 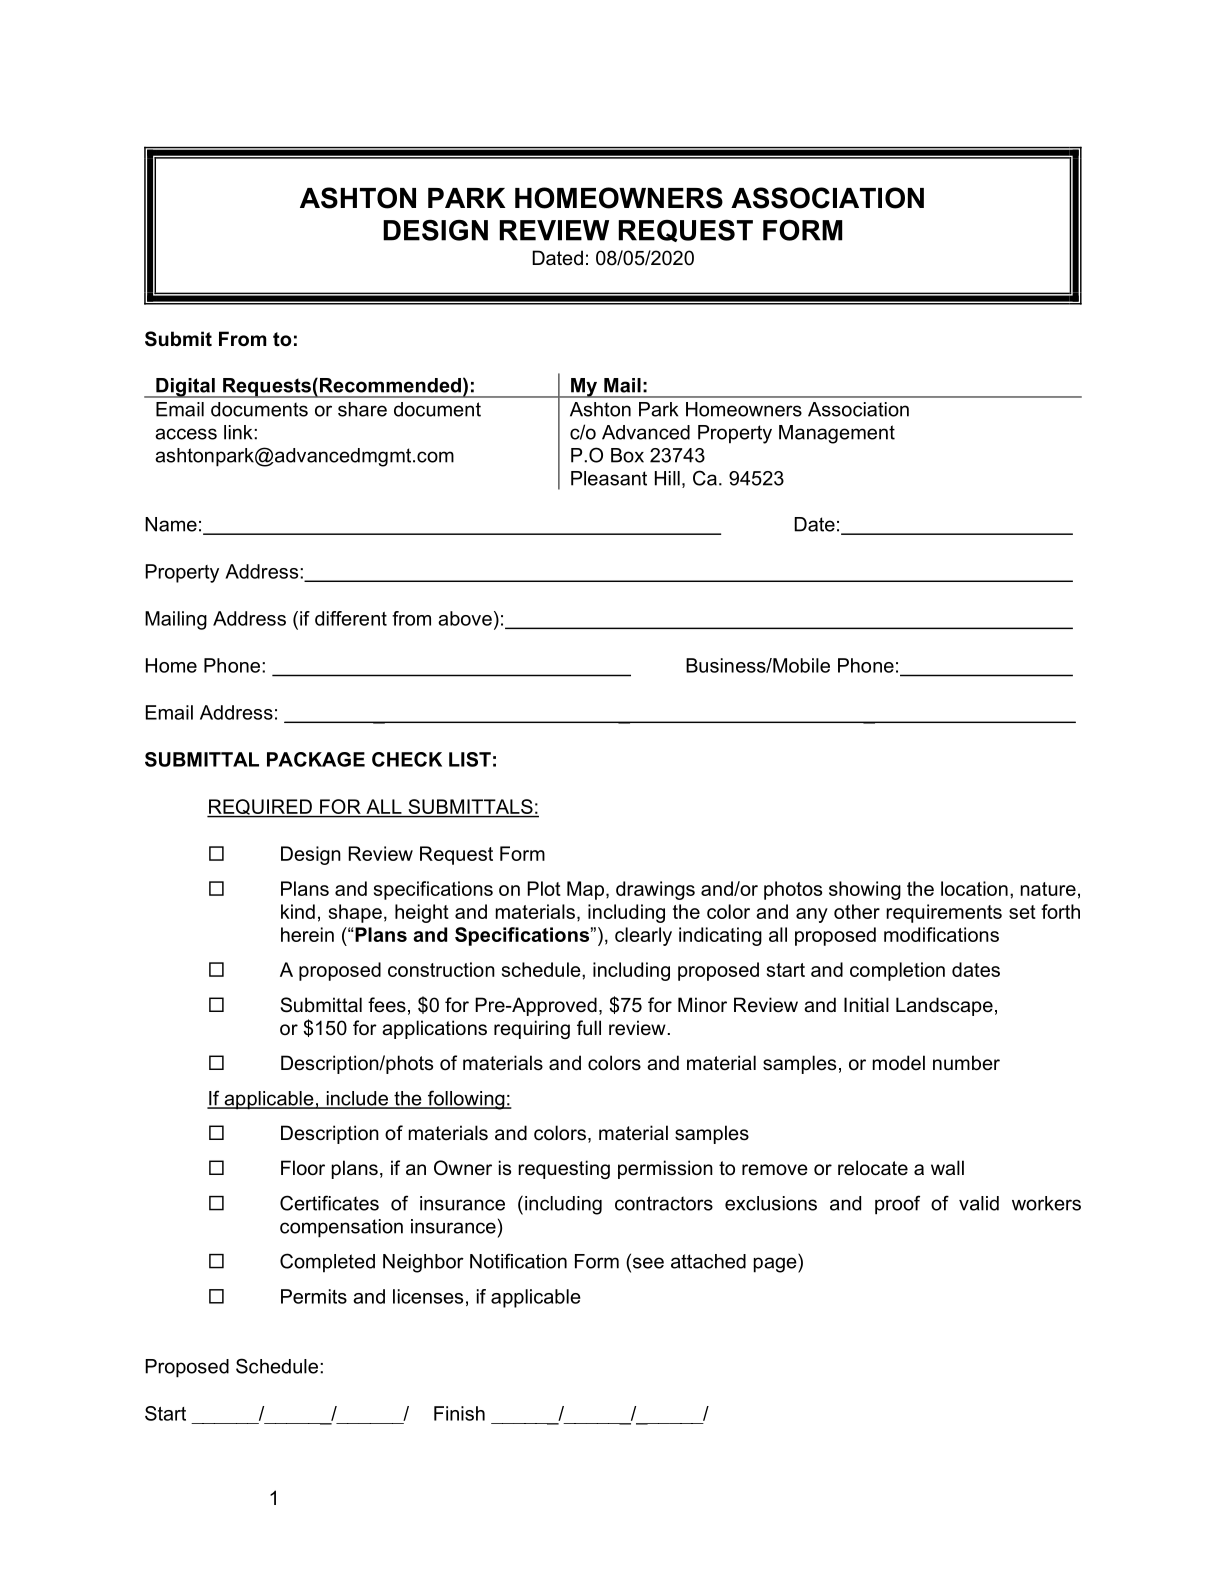 What do you see at coordinates (589, 1027) in the screenshot?
I see `full` at bounding box center [589, 1027].
